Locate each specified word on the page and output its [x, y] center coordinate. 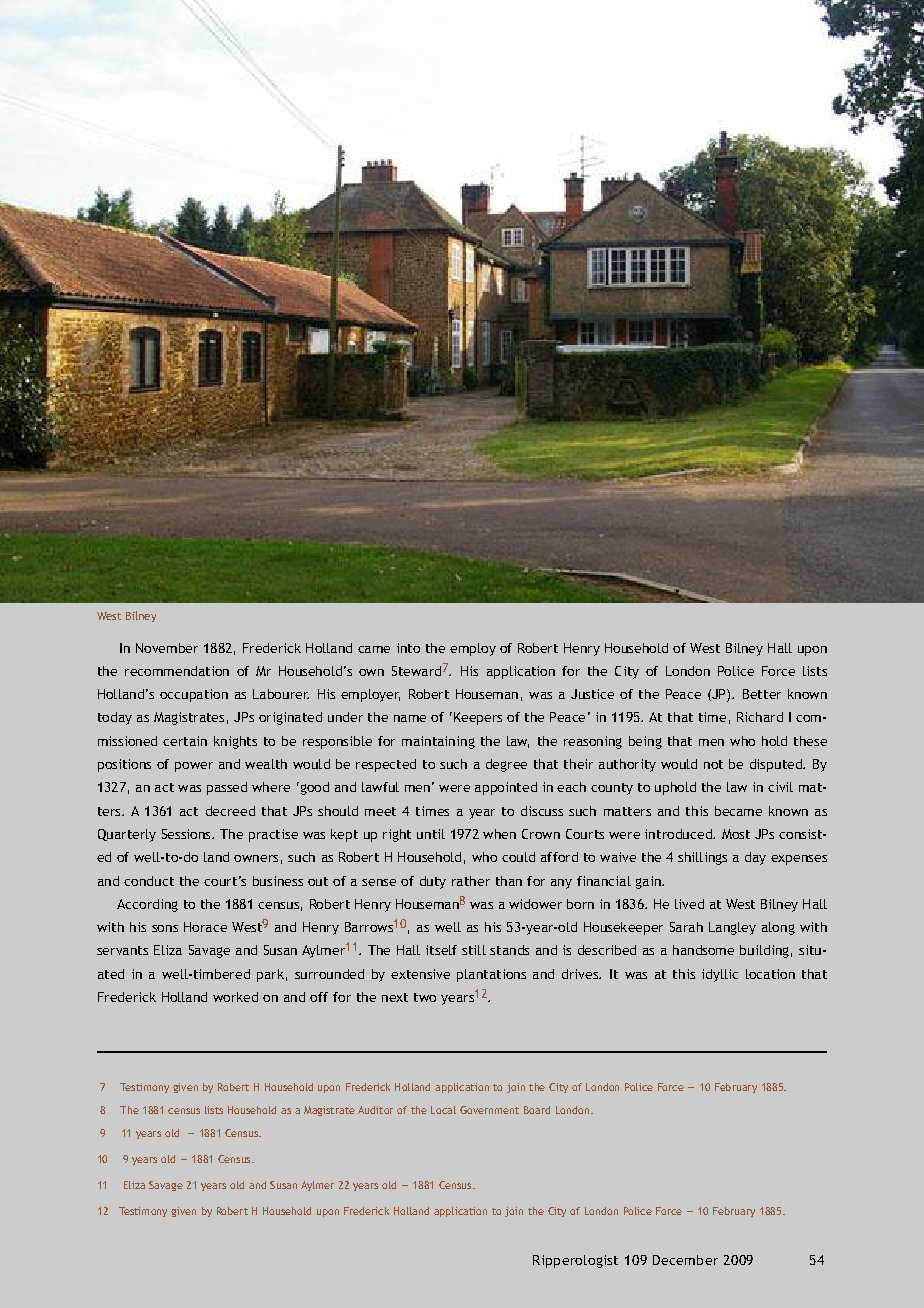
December [685, 1260]
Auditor [375, 1110]
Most [736, 834]
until [431, 834]
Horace [205, 927]
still [474, 950]
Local [443, 1110]
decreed [230, 811]
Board [537, 1110]
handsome [703, 950]
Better [762, 694]
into [408, 648]
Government [489, 1110]
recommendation [177, 671]
